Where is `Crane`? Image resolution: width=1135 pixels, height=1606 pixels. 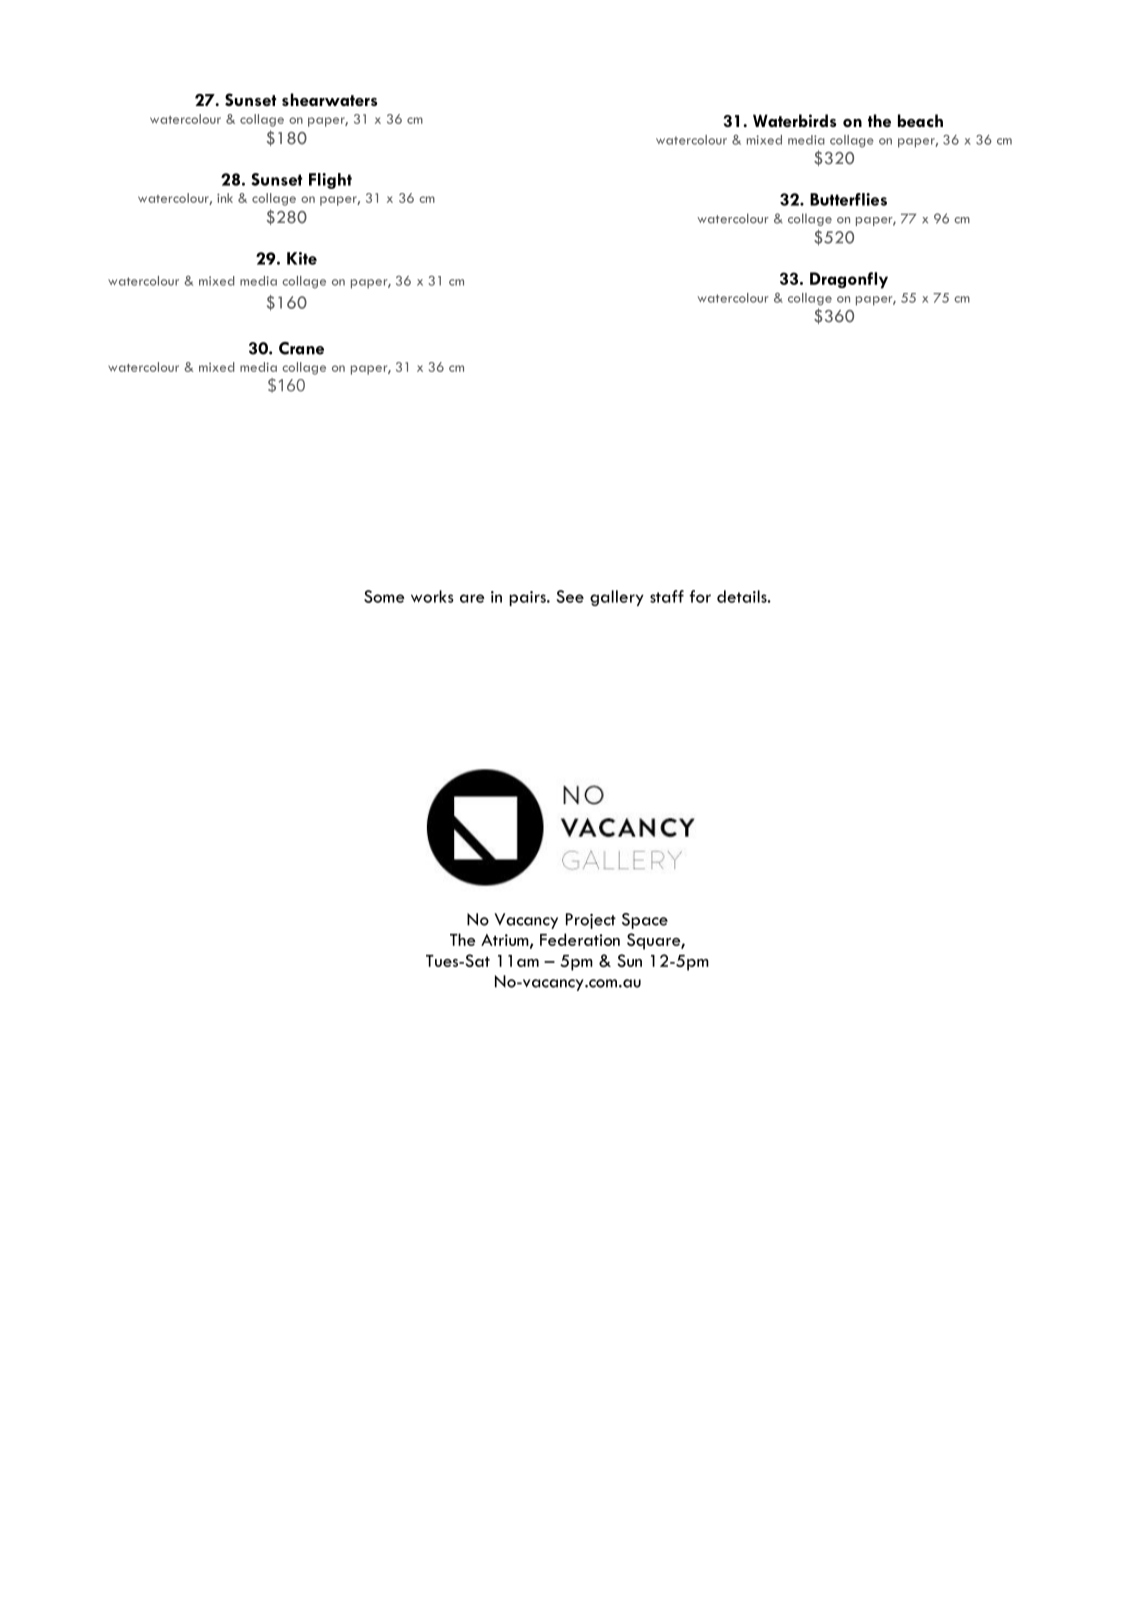
Crane is located at coordinates (301, 348).
